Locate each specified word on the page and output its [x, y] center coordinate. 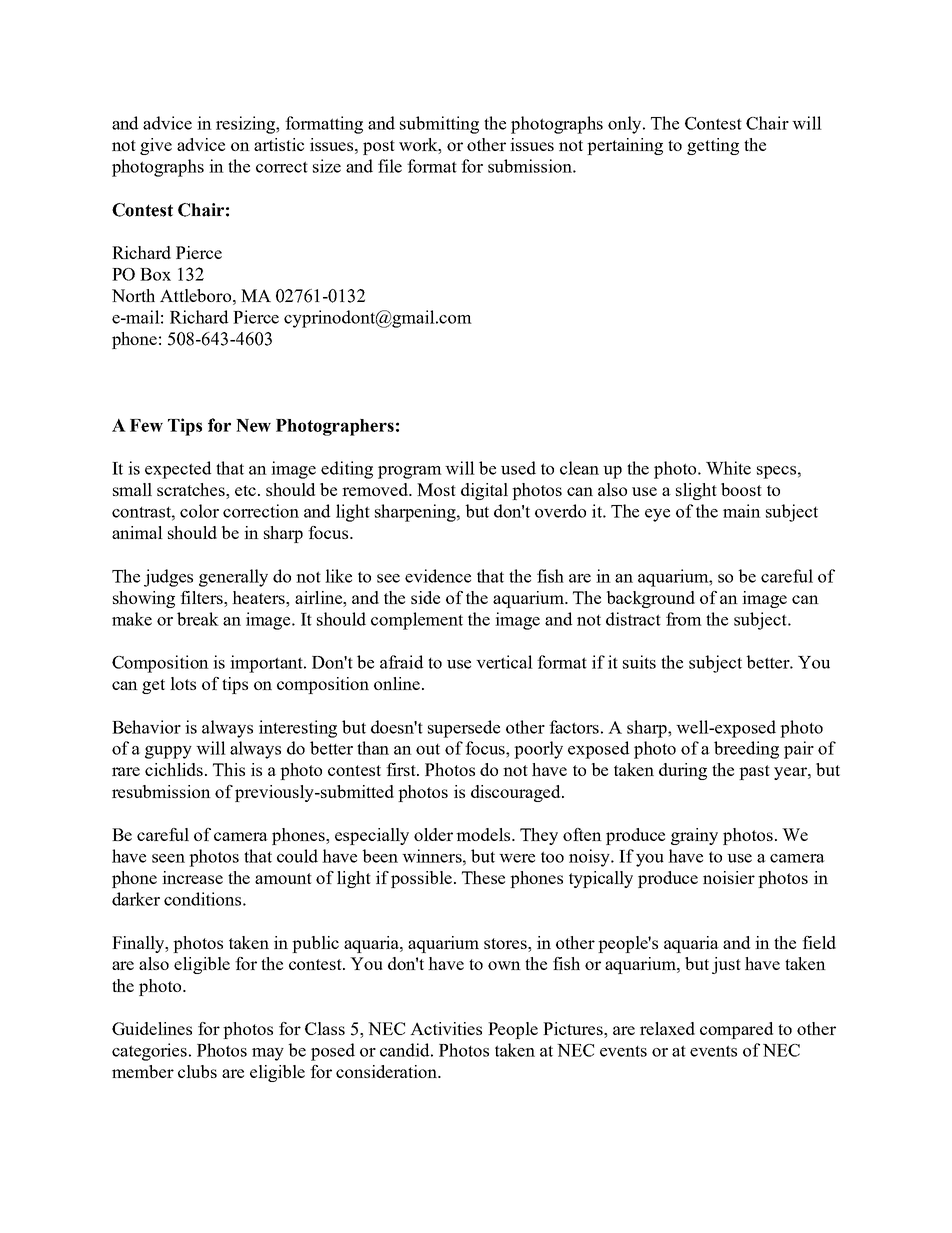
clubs [197, 1071]
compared [736, 1030]
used [518, 468]
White [728, 468]
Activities [446, 1028]
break [198, 619]
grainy [694, 836]
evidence [438, 576]
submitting [439, 125]
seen [168, 858]
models [484, 834]
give [156, 146]
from [684, 619]
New [253, 425]
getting [713, 146]
